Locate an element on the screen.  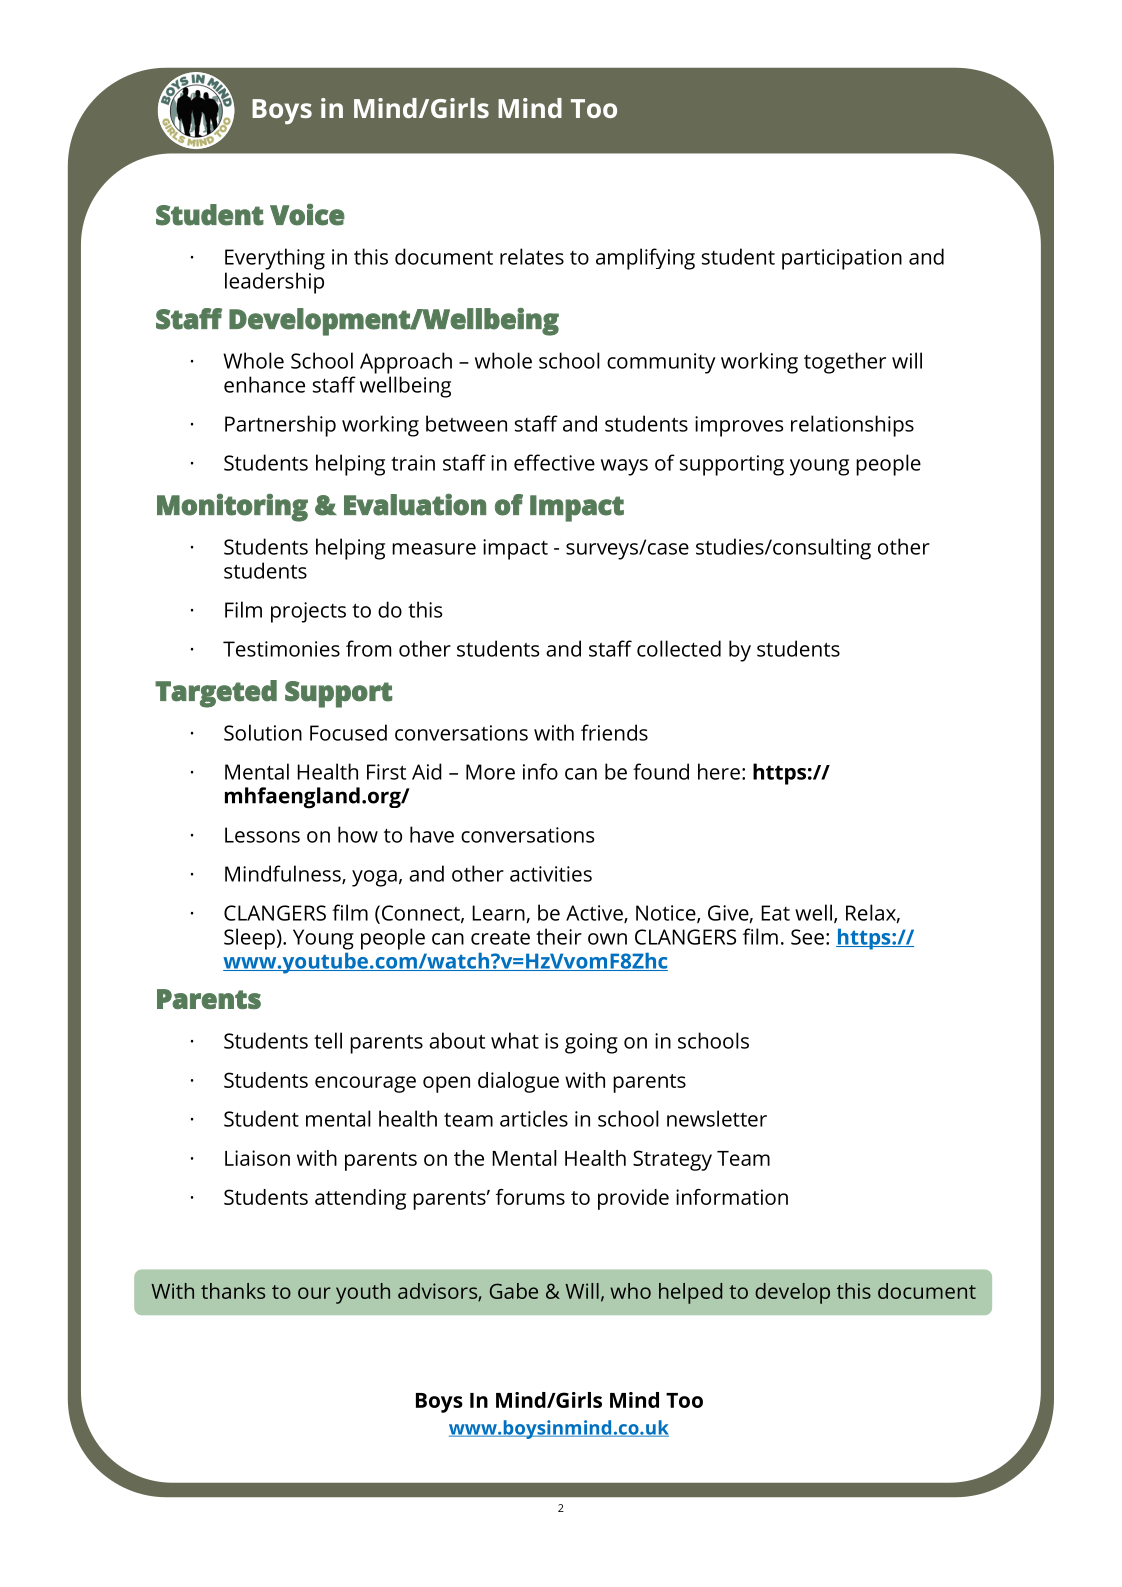
relates is located at coordinates (532, 256).
